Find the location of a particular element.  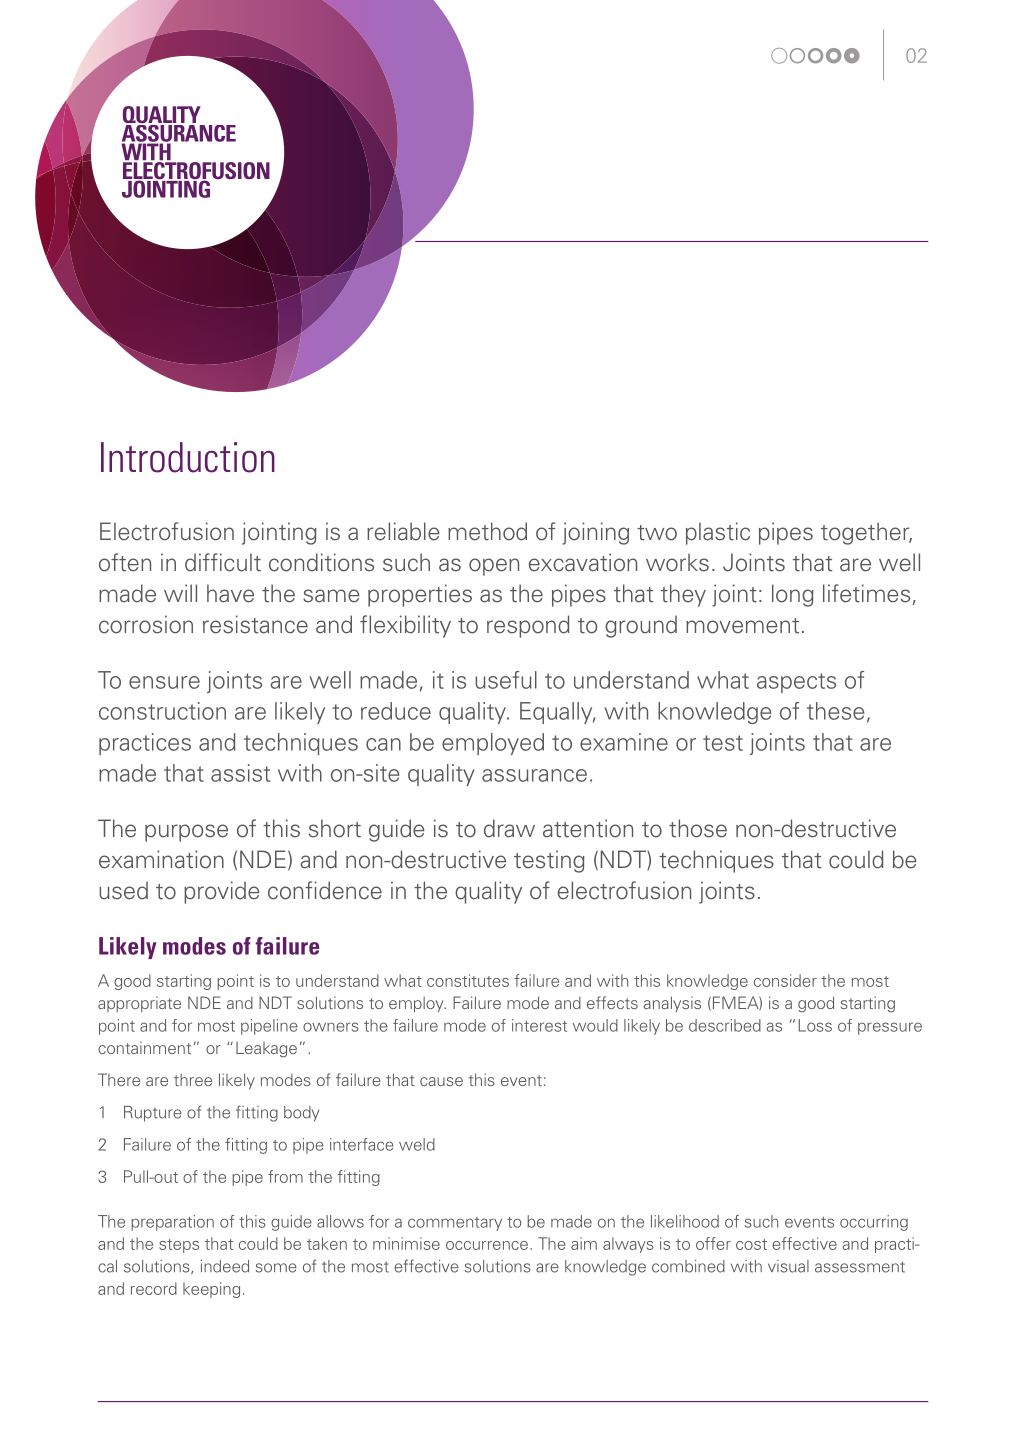

constitutes is located at coordinates (468, 980).
